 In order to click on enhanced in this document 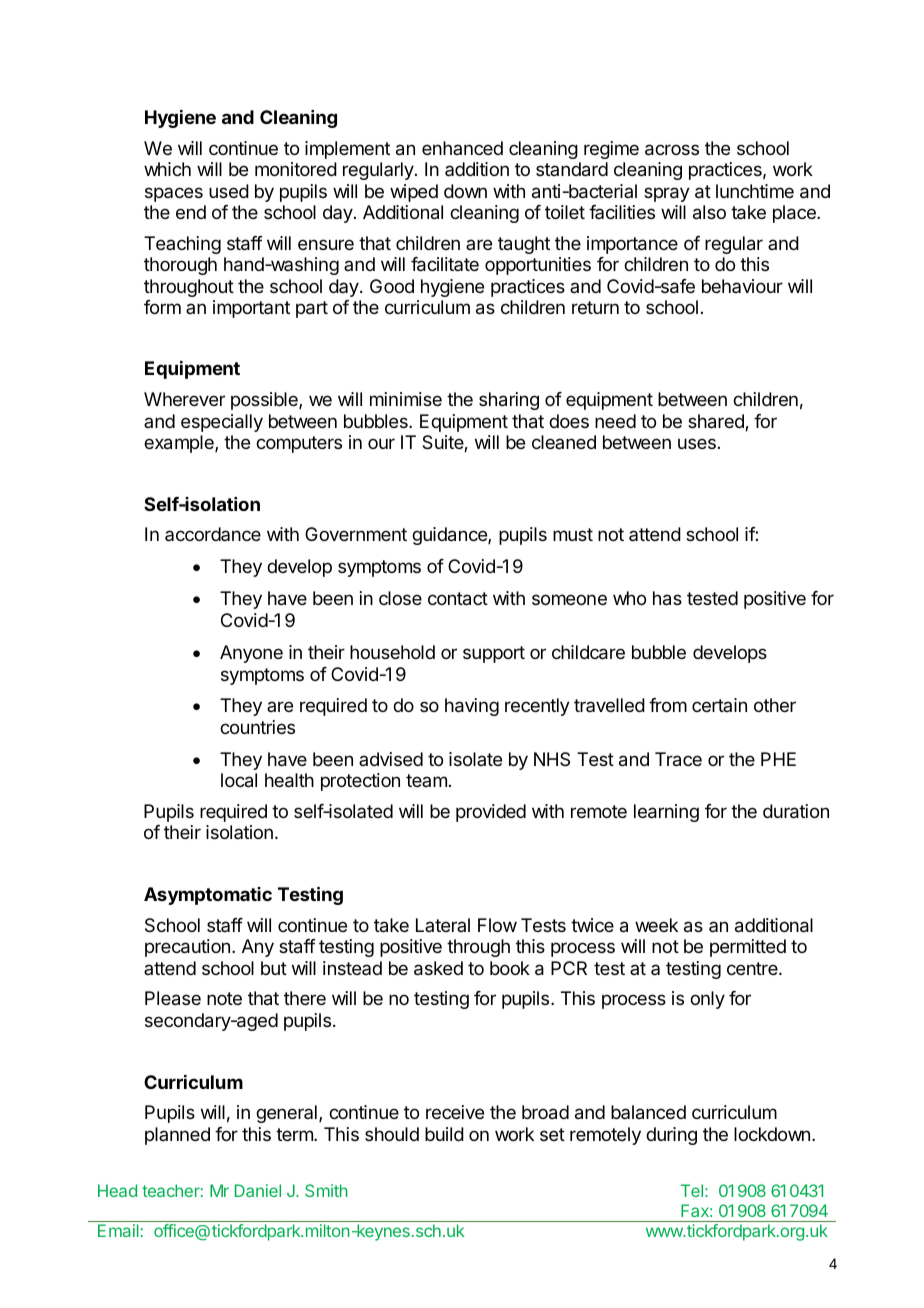, I will do `click(462, 148)`.
